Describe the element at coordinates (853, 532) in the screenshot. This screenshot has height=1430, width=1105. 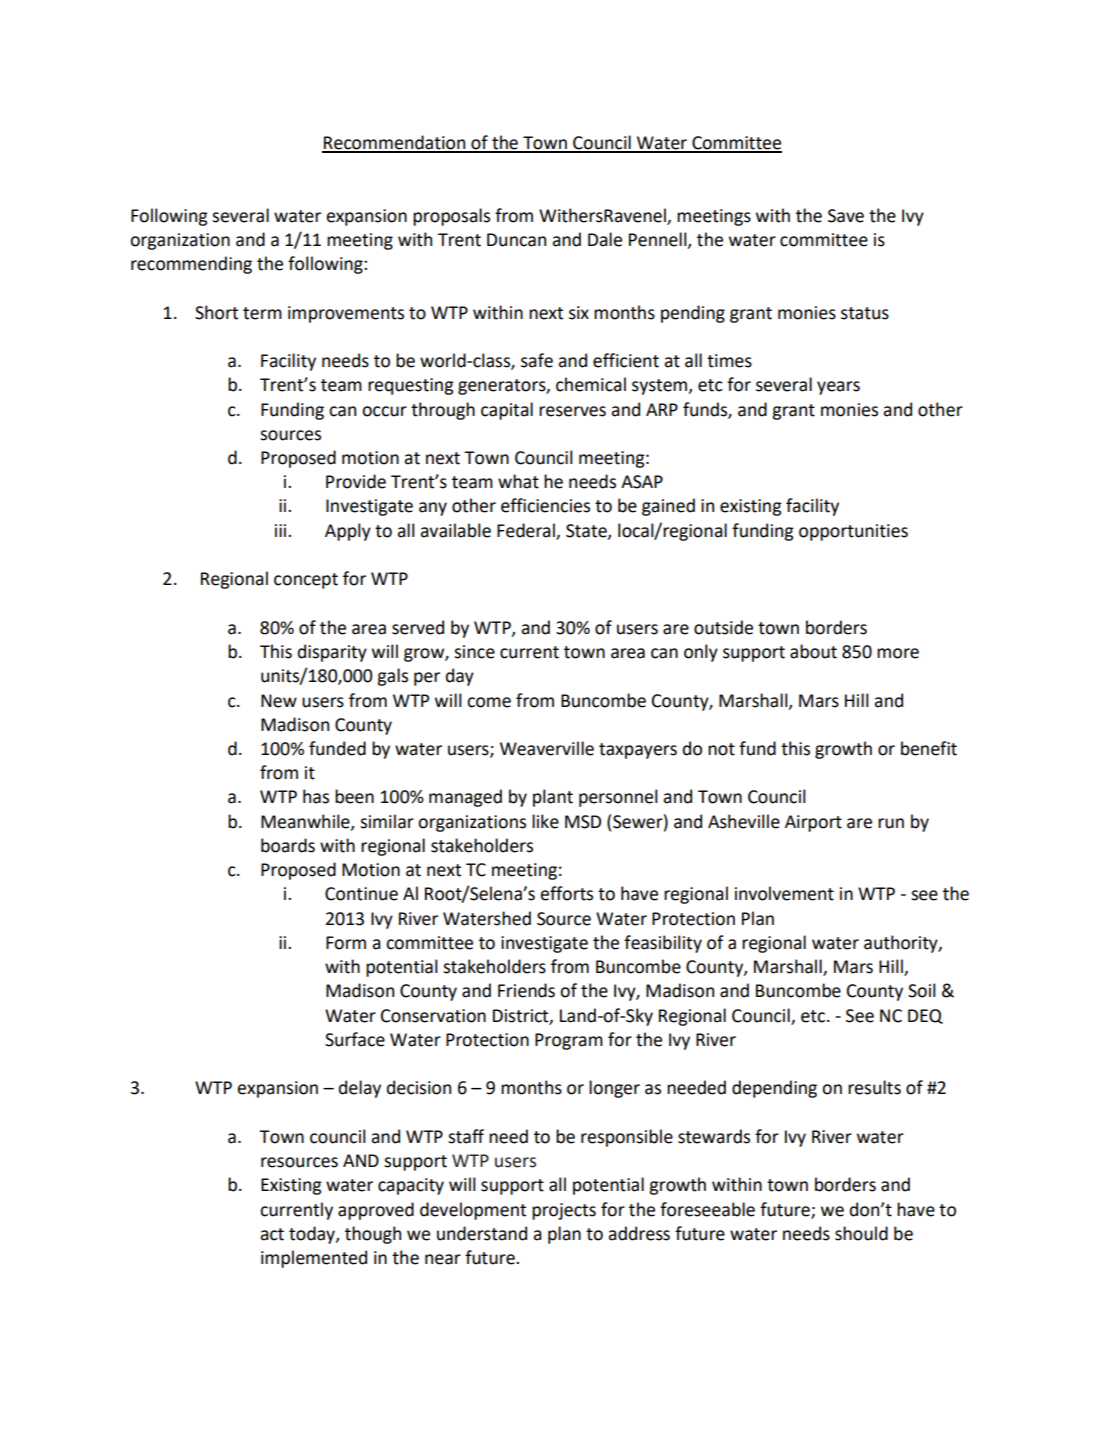
I see `opportunities` at that location.
